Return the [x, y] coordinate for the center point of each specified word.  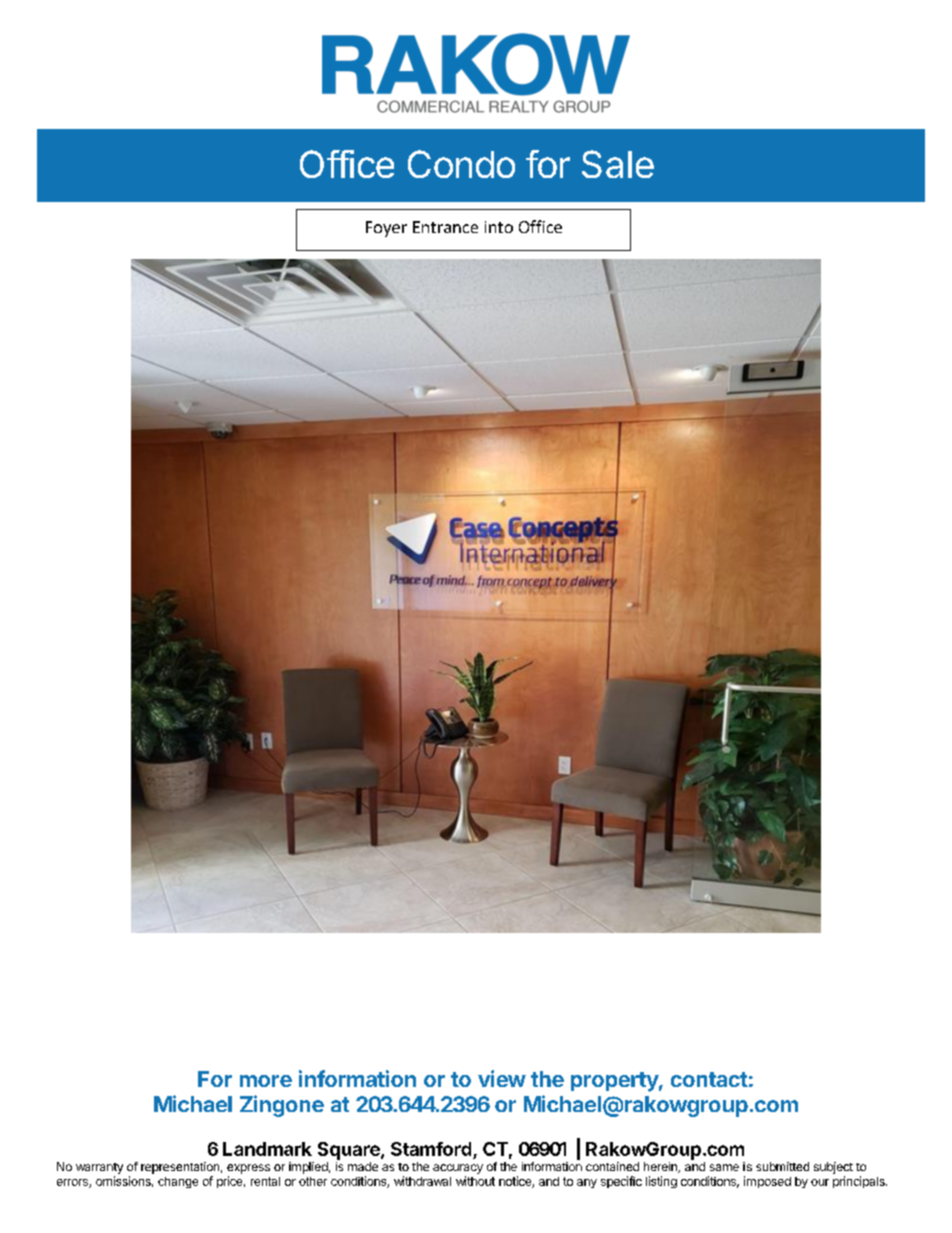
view [502, 1078]
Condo [461, 164]
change [178, 1182]
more [266, 1081]
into [499, 227]
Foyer [386, 229]
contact [709, 1079]
